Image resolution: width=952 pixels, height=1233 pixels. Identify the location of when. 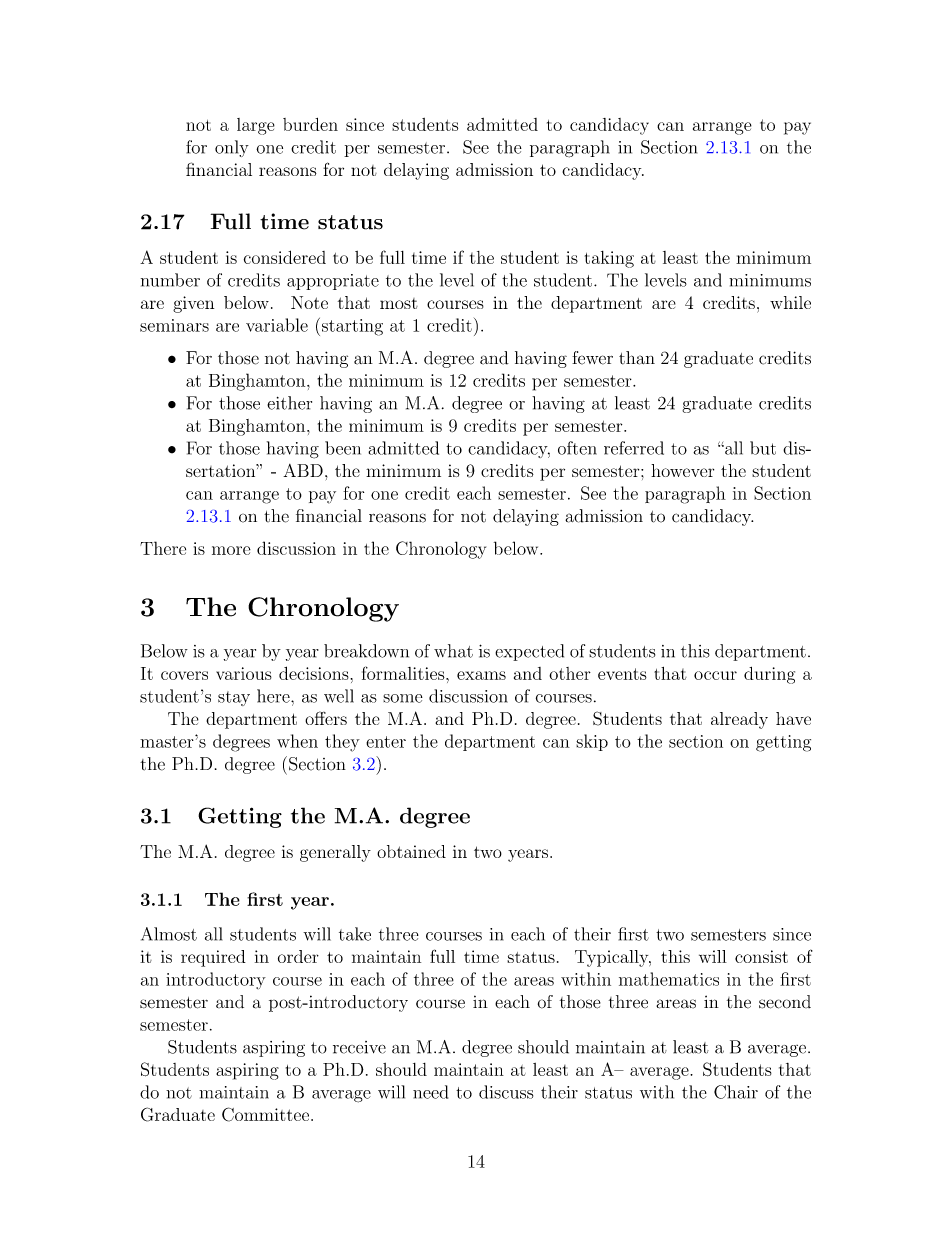
(297, 741).
